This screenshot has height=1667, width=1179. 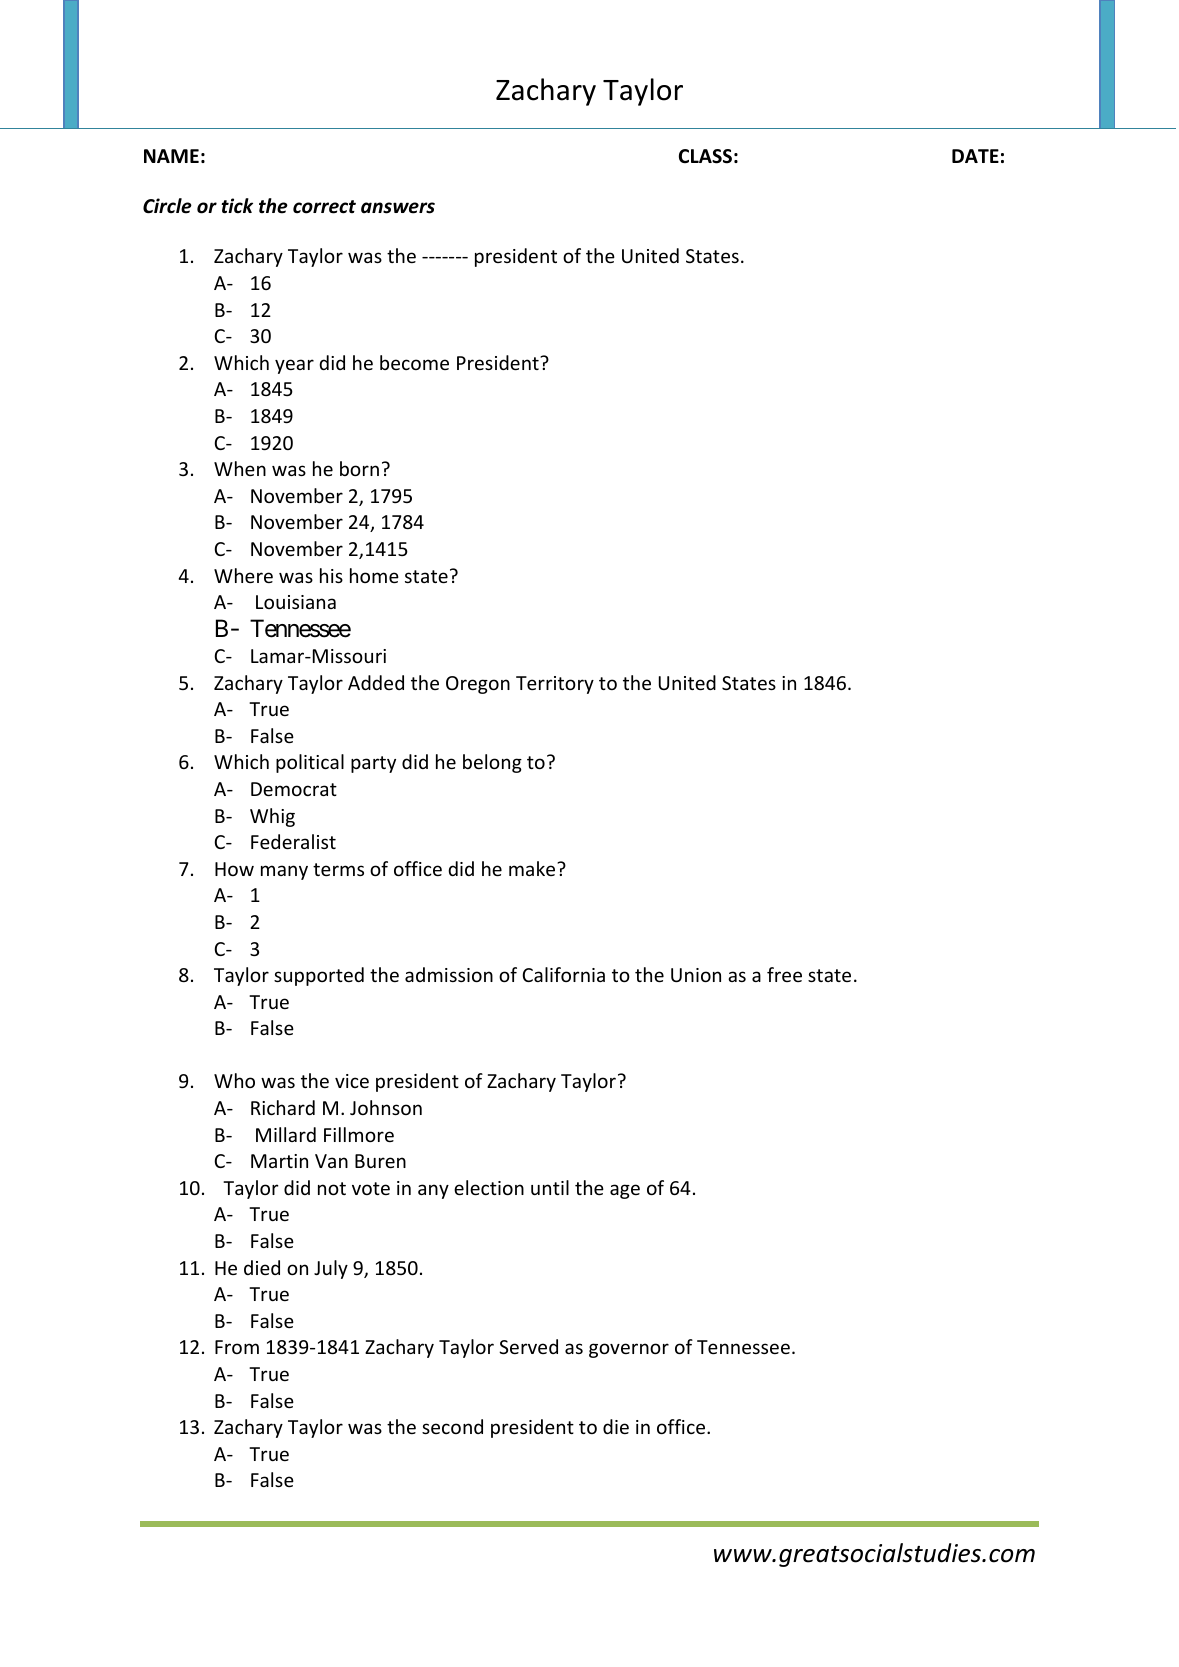 What do you see at coordinates (237, 206) in the screenshot?
I see `tick` at bounding box center [237, 206].
